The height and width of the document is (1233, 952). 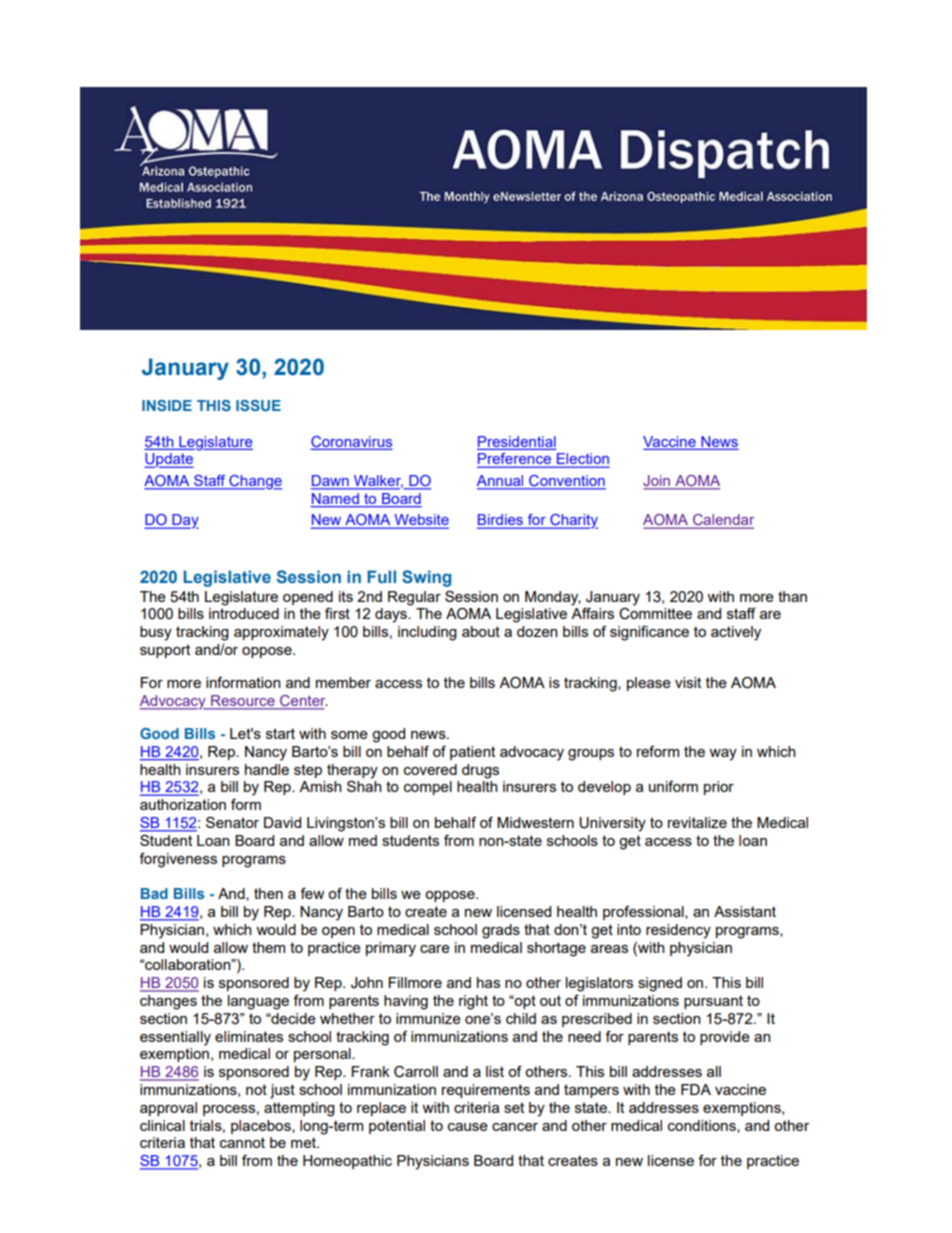 I want to click on grads, so click(x=501, y=931).
